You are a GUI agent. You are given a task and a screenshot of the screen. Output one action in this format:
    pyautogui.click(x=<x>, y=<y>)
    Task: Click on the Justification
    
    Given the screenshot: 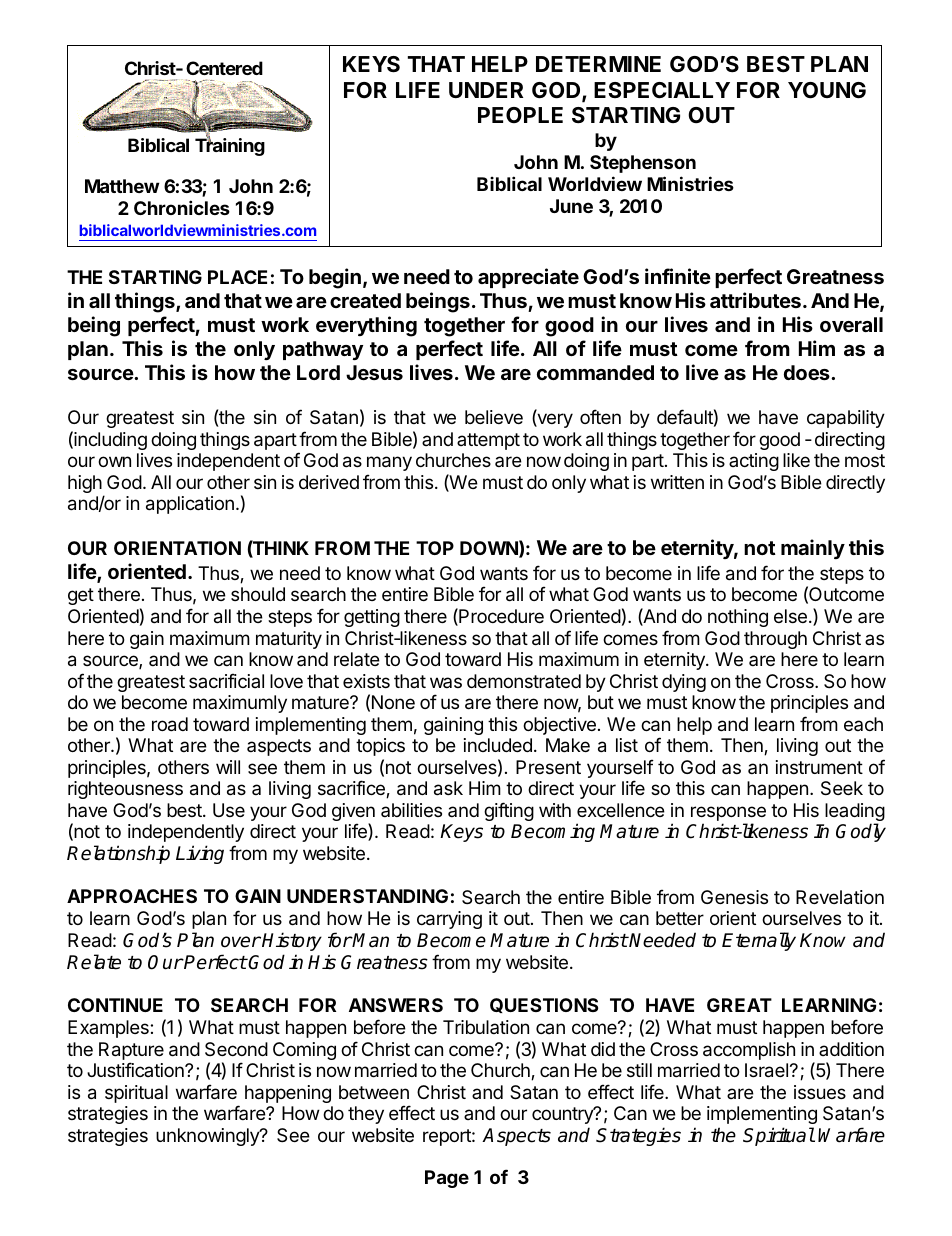 What is the action you would take?
    pyautogui.click(x=136, y=1069)
